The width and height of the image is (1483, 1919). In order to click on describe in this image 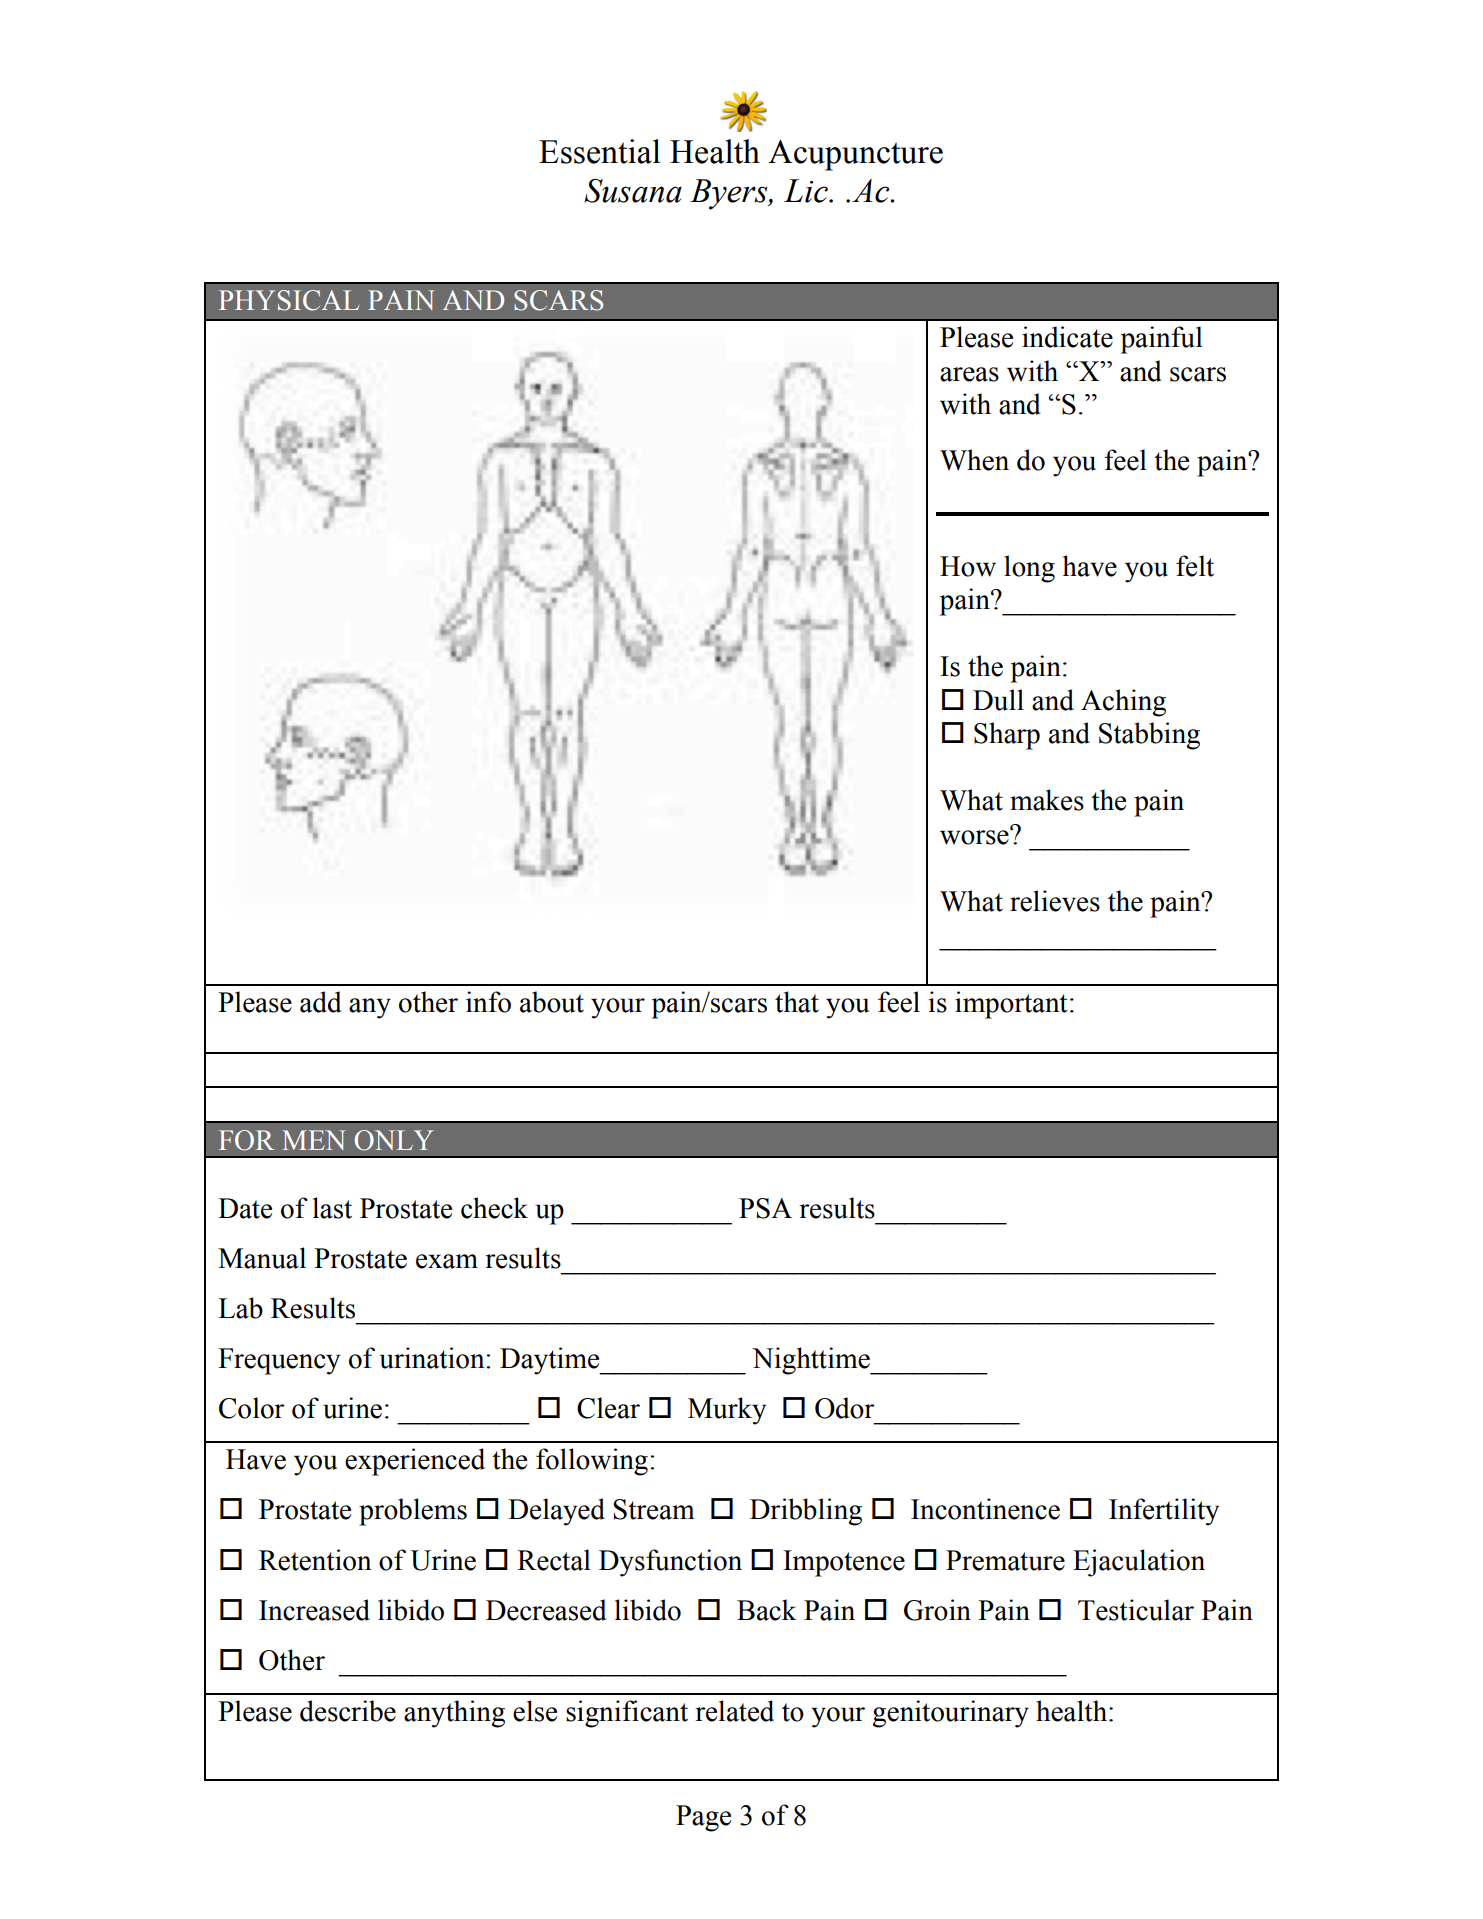, I will do `click(348, 1711)`.
